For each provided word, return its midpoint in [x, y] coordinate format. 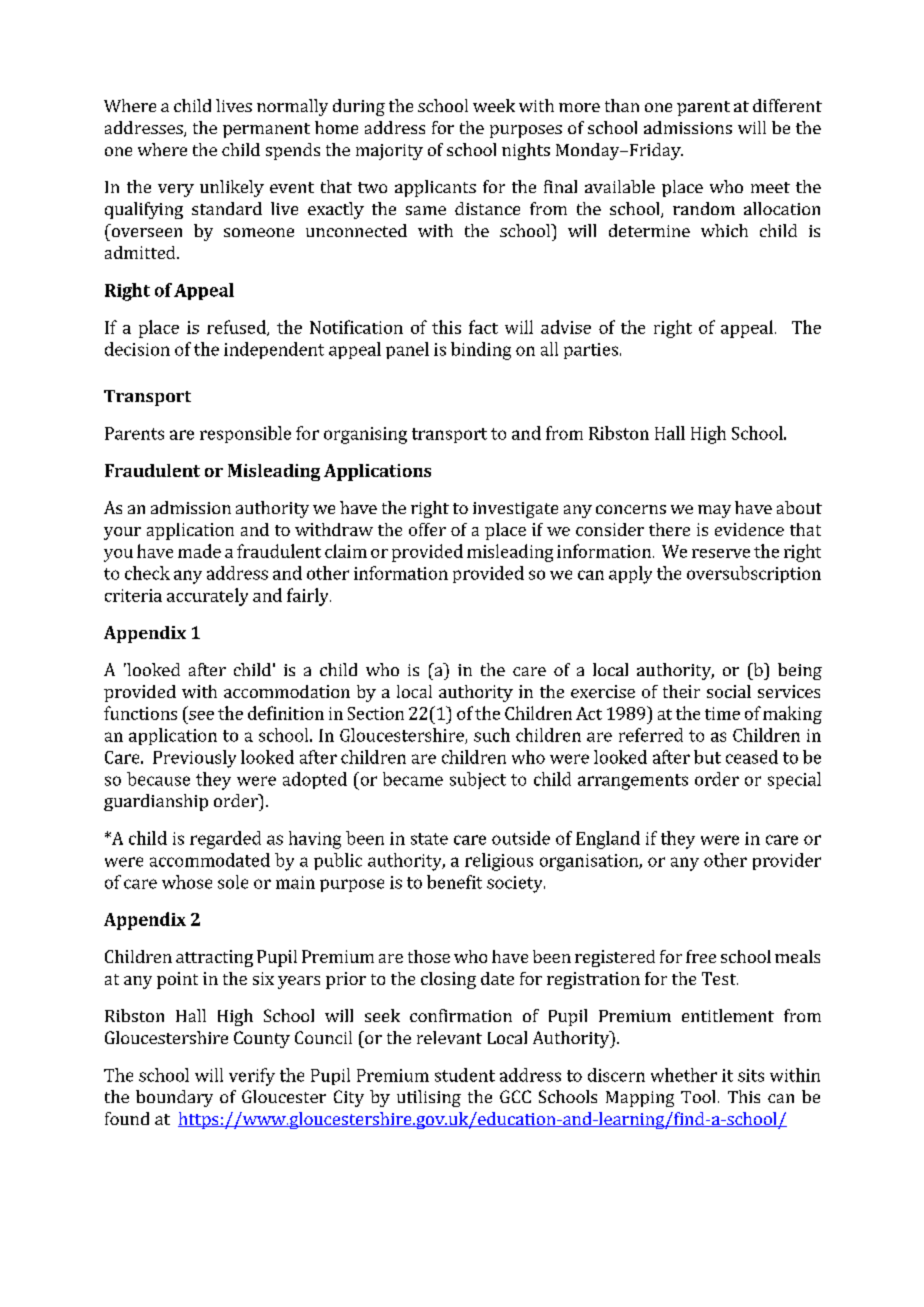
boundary [174, 1098]
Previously [194, 759]
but [707, 757]
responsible [245, 434]
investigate [515, 510]
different [787, 105]
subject [478, 780]
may [714, 511]
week [494, 105]
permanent [266, 130]
